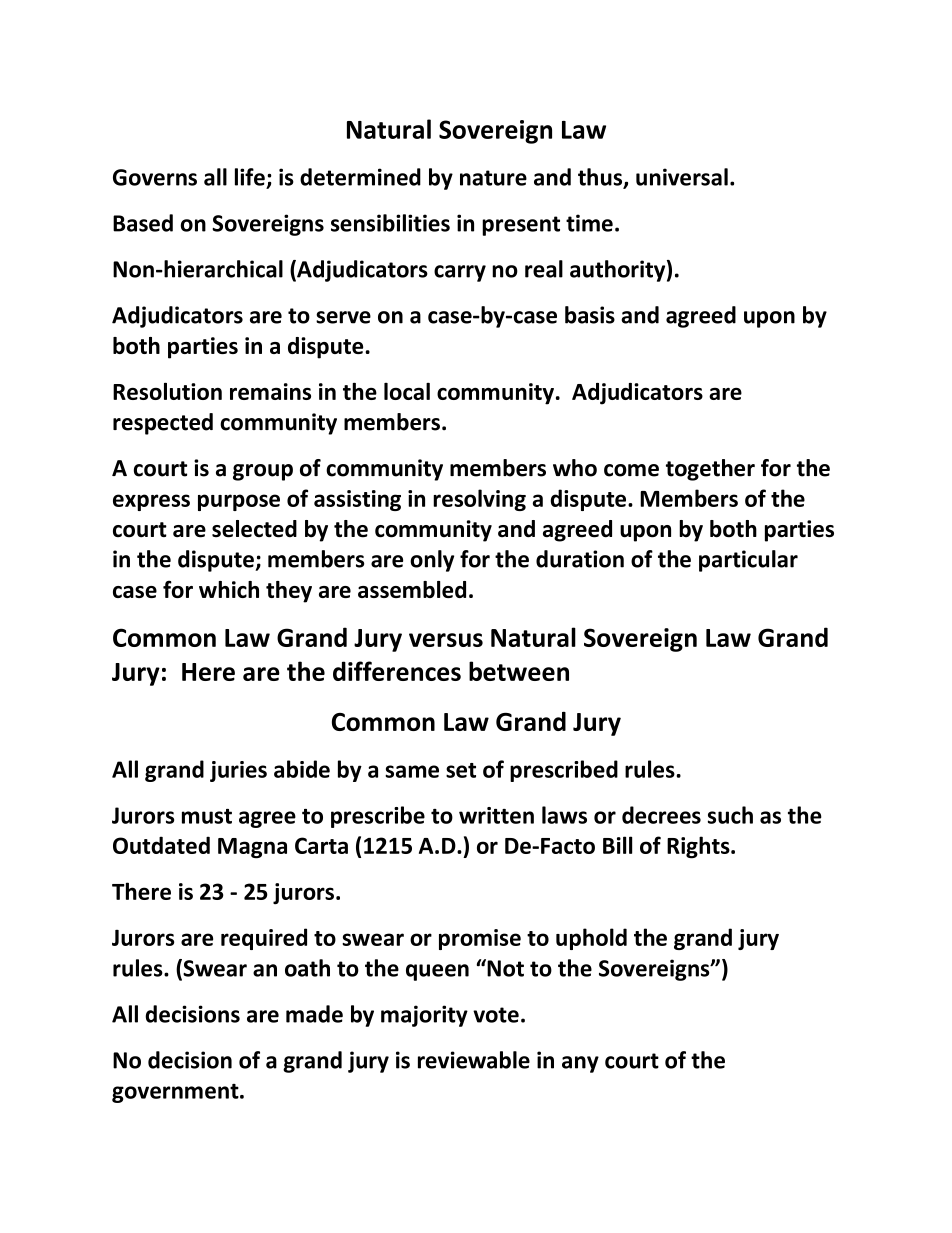  I want to click on decrees, so click(661, 815).
